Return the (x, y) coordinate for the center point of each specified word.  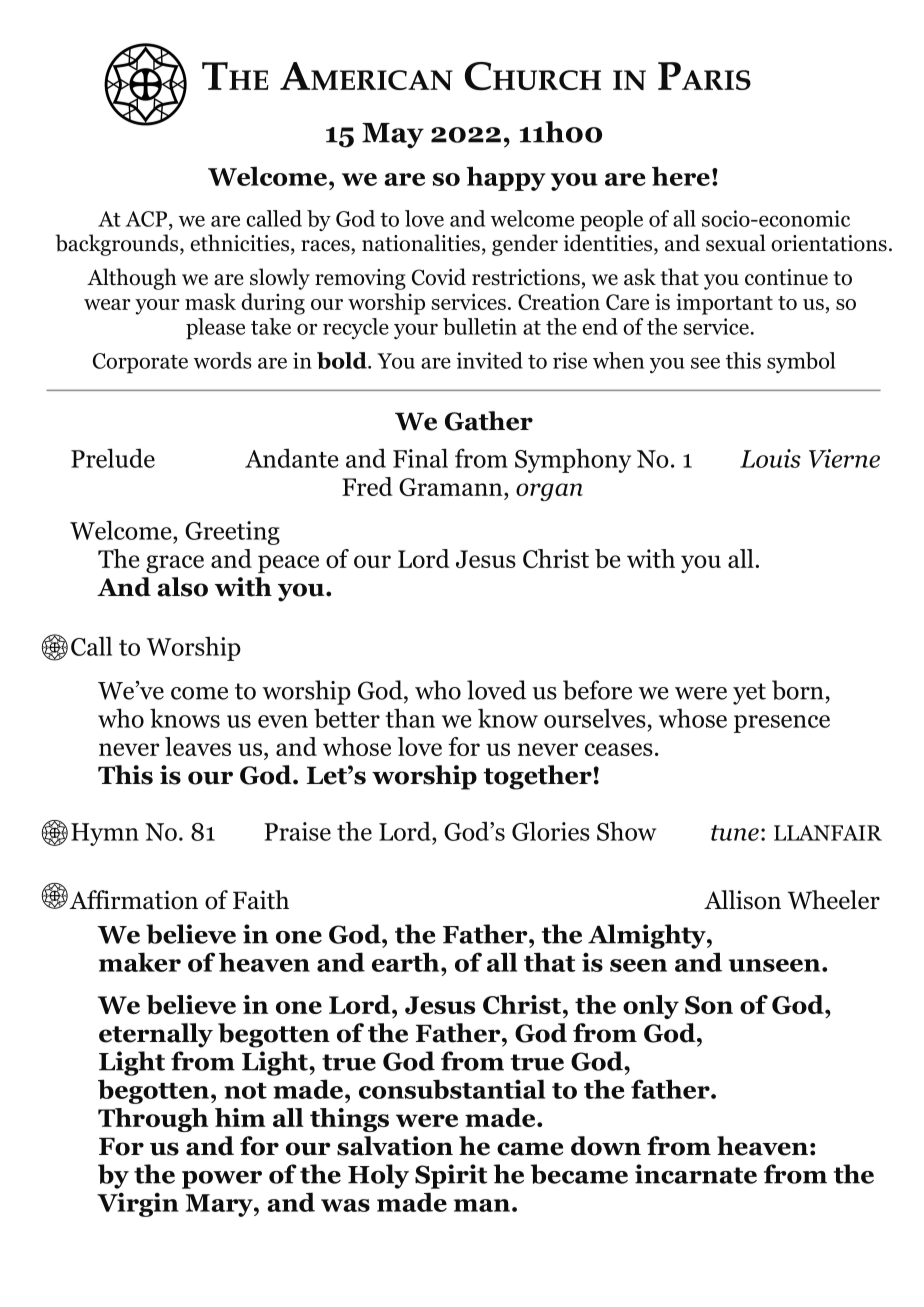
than (410, 718)
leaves (198, 746)
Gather (489, 421)
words (222, 360)
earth (407, 962)
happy (506, 178)
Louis (770, 458)
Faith (261, 900)
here (681, 176)
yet (749, 694)
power (222, 1180)
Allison (742, 900)
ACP (147, 219)
